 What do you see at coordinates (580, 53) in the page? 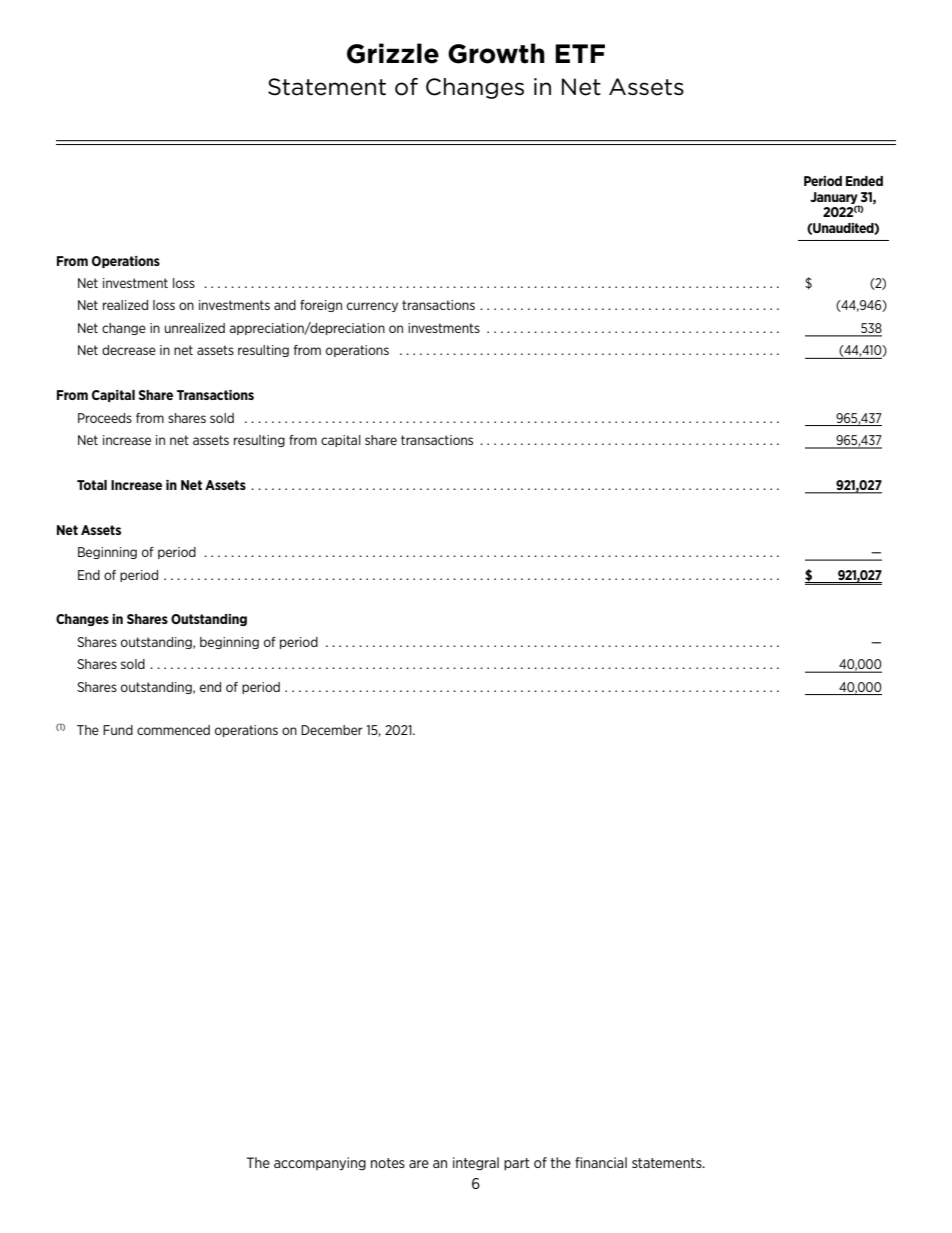
I see `ETF` at bounding box center [580, 53].
